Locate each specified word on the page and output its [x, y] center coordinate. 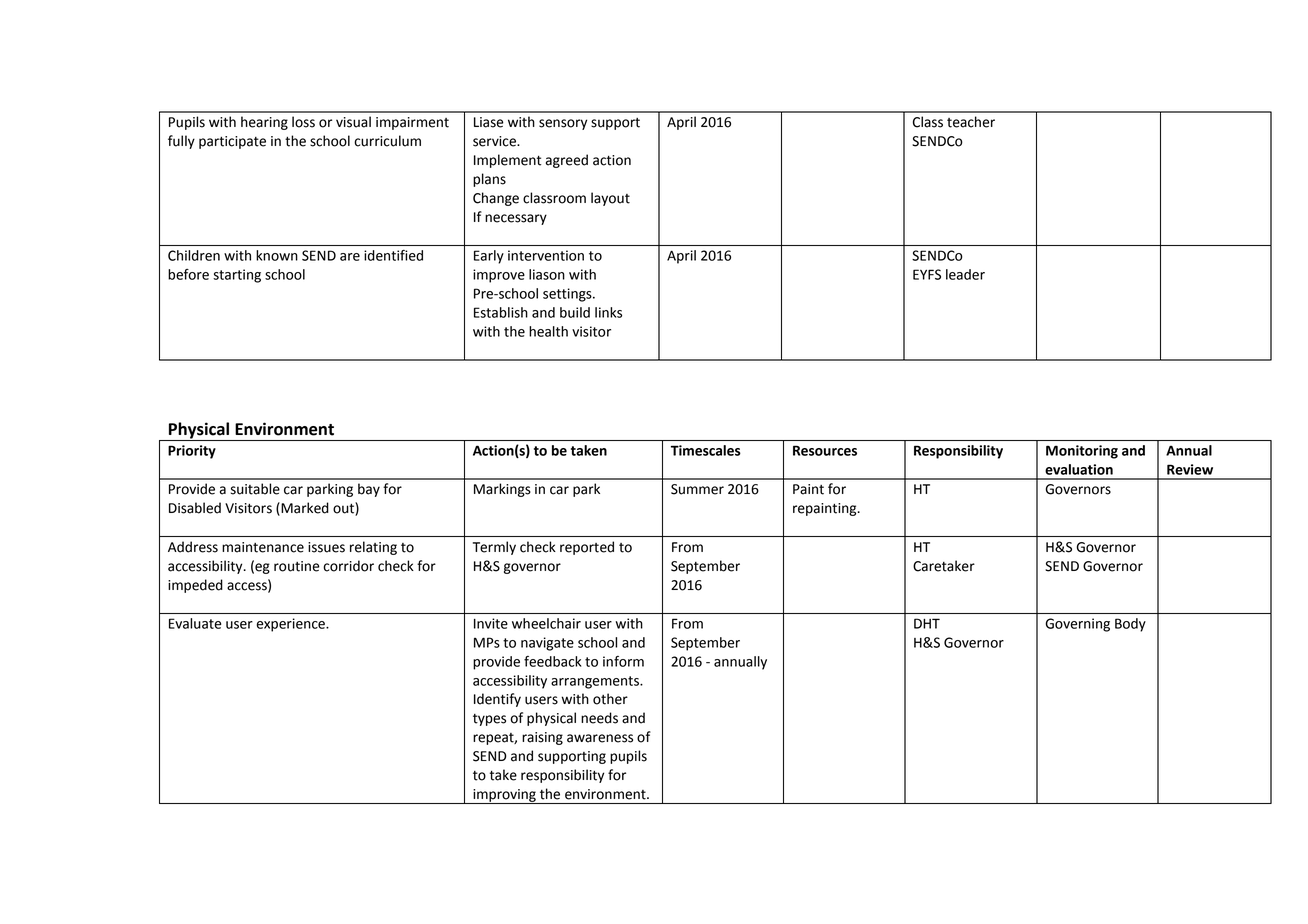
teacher [971, 122]
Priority [192, 452]
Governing [1077, 625]
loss [303, 122]
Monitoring [1082, 452]
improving [504, 796]
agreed [567, 161]
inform [623, 661]
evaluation [1079, 469]
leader [965, 274]
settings [568, 295]
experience [292, 625]
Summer [697, 489]
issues [326, 547]
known [277, 255]
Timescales [706, 450]
